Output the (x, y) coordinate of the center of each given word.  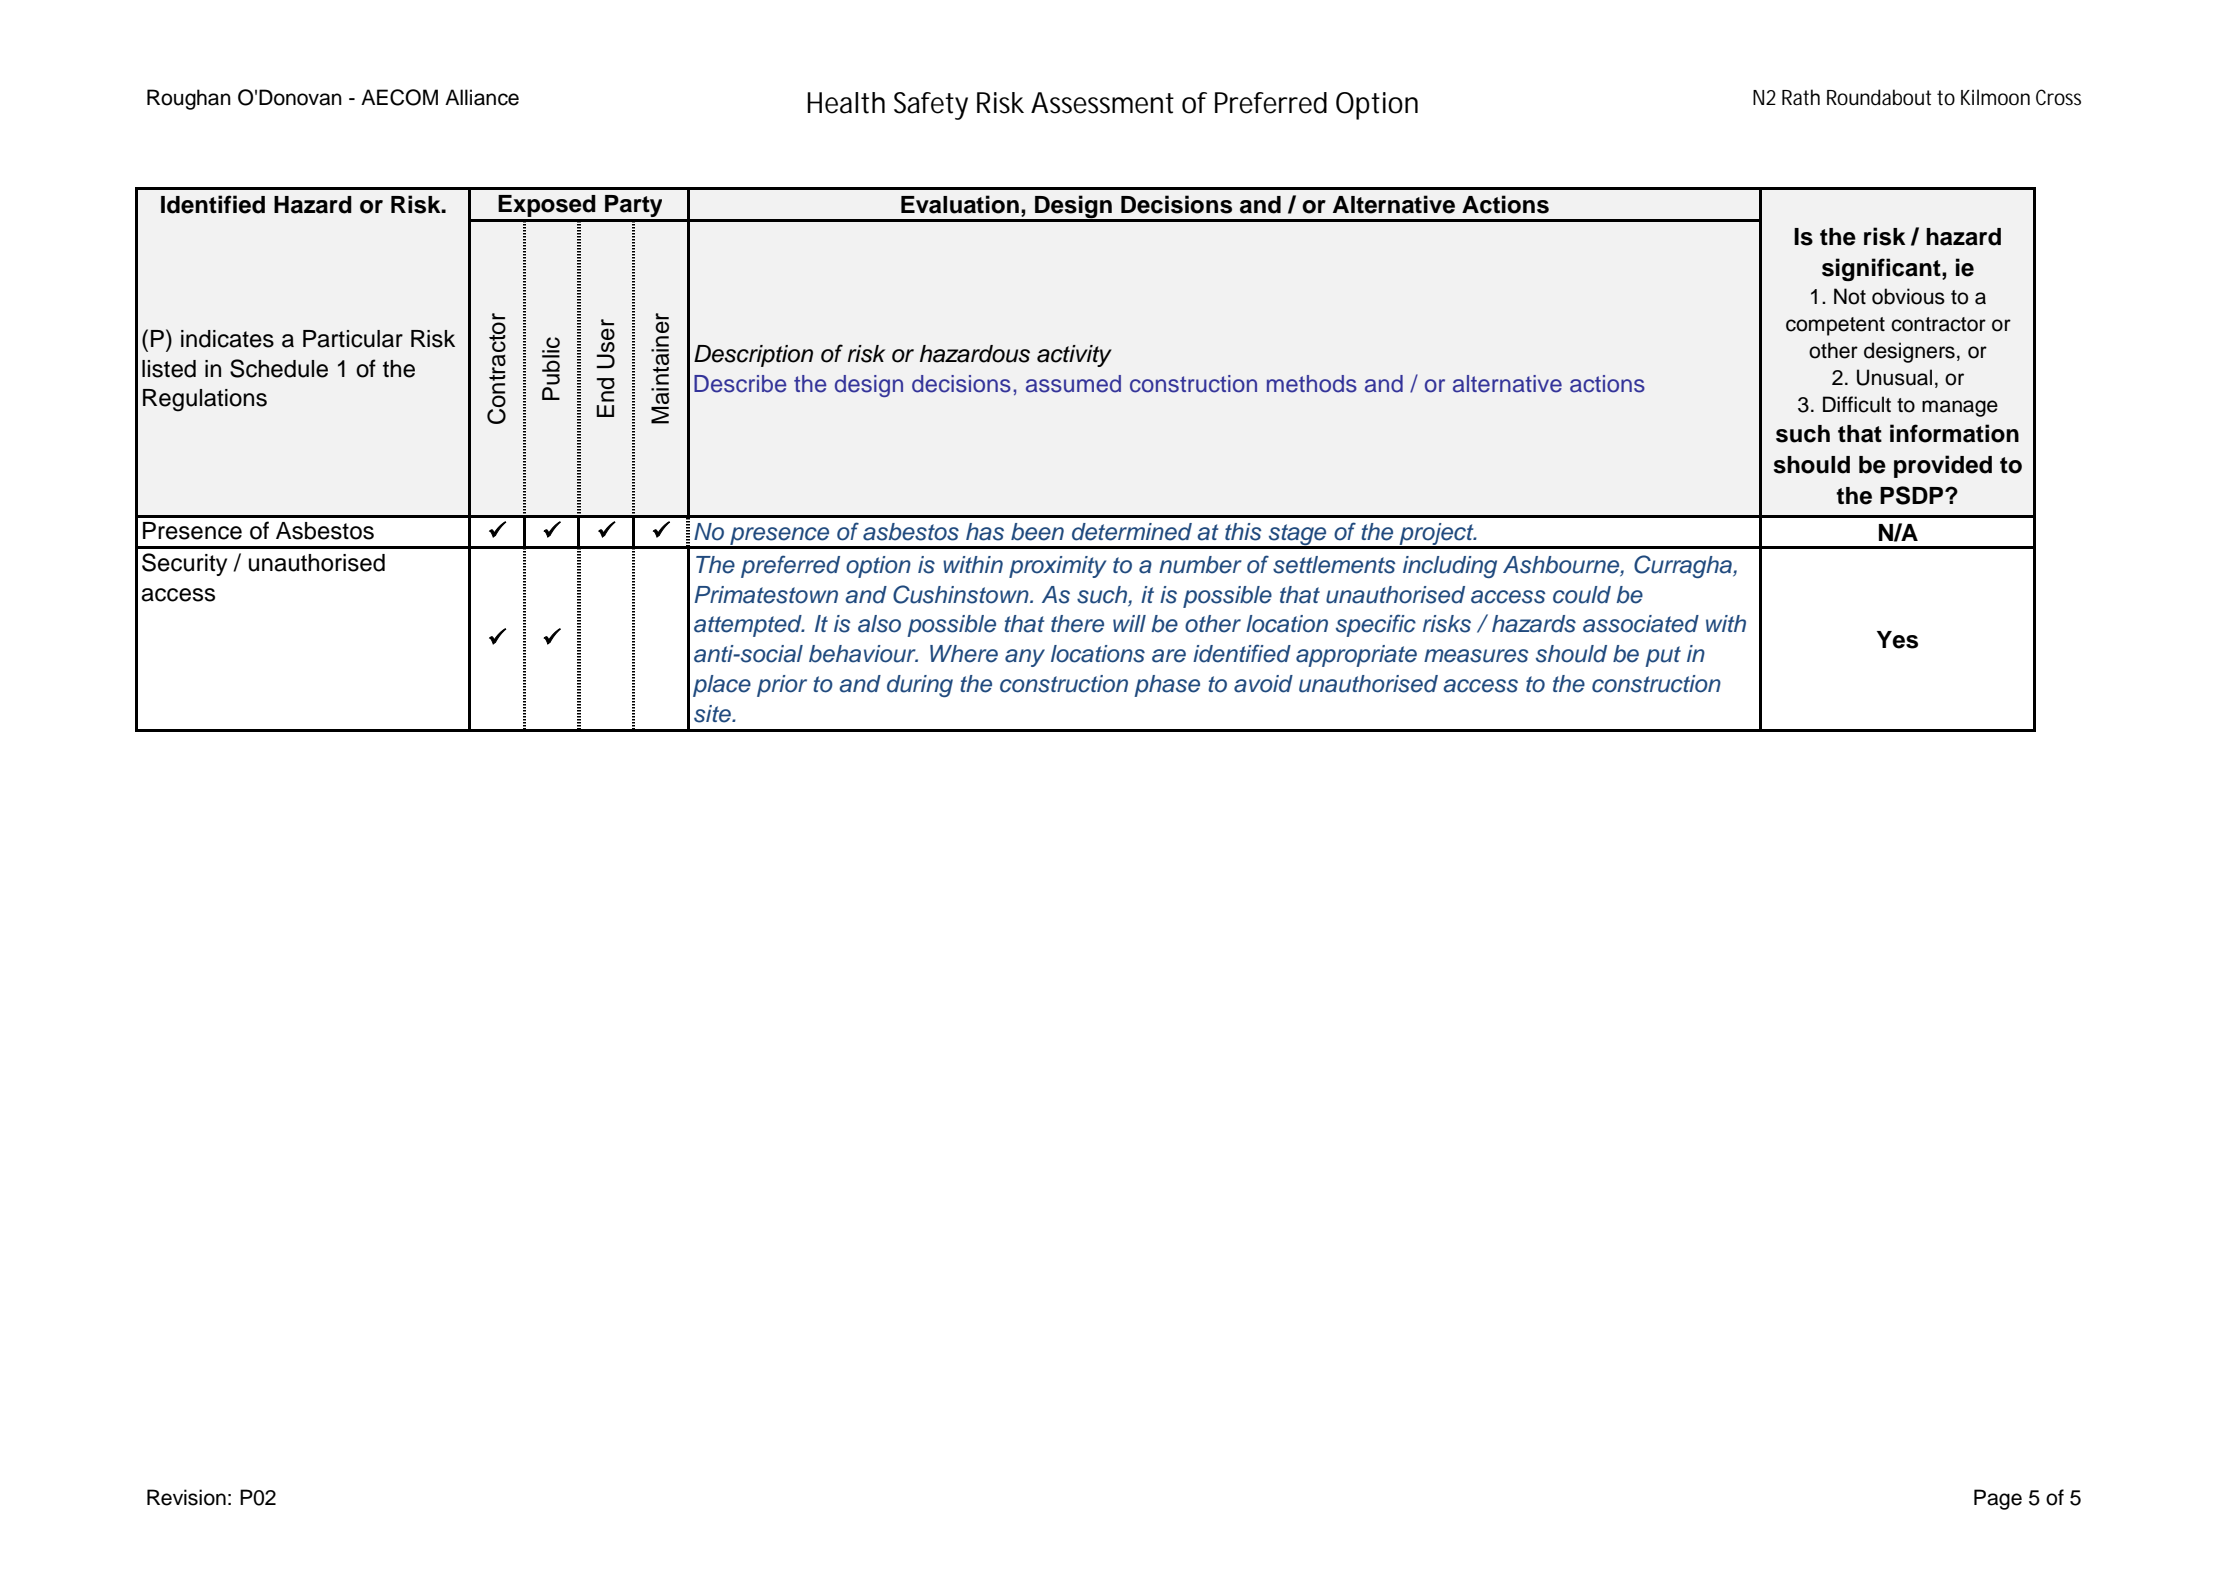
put (1663, 656)
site (713, 714)
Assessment (1102, 103)
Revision (186, 1497)
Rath (1801, 97)
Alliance (482, 97)
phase (1167, 686)
